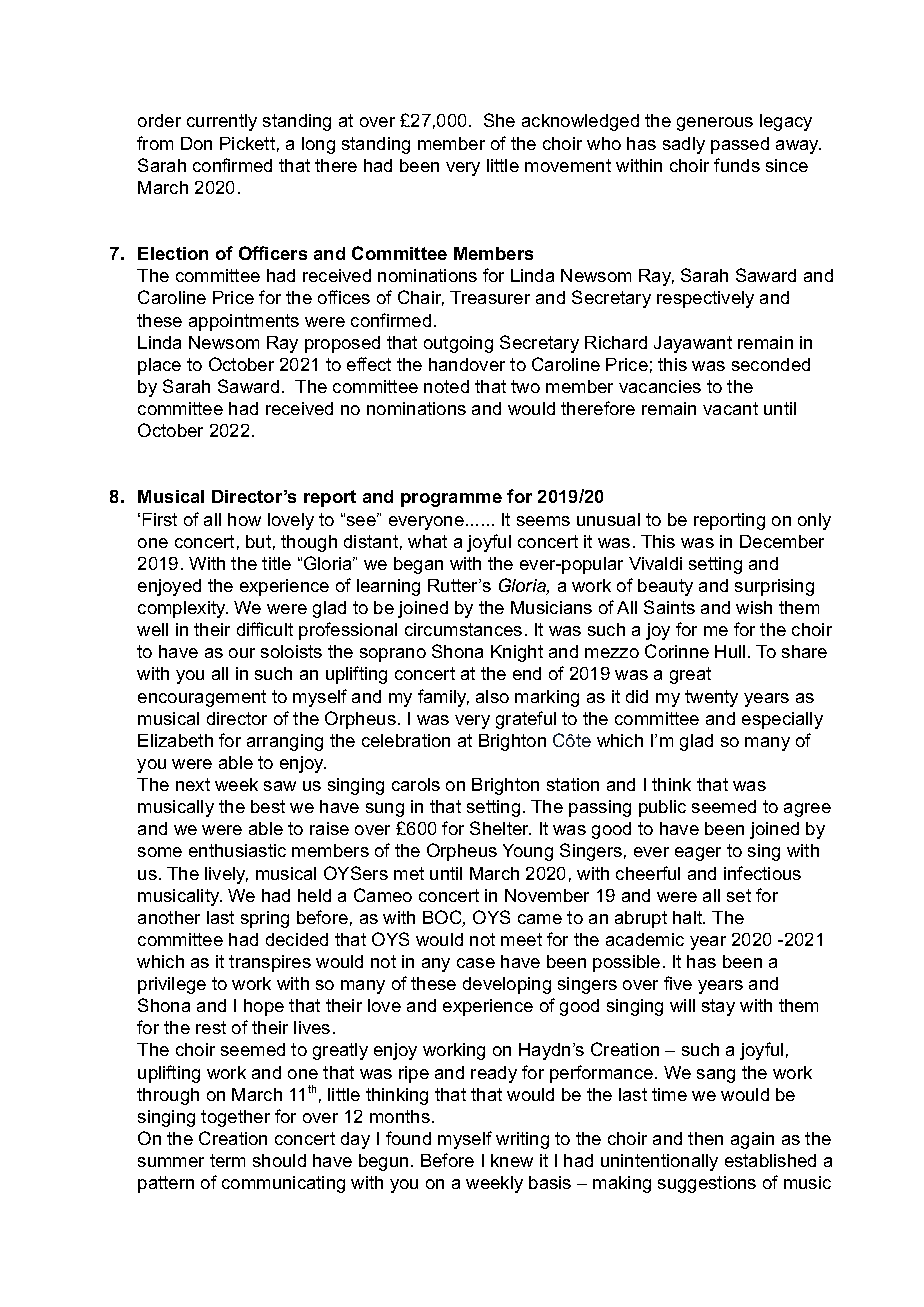 Image resolution: width=924 pixels, height=1307 pixels. I want to click on Don, so click(196, 143).
